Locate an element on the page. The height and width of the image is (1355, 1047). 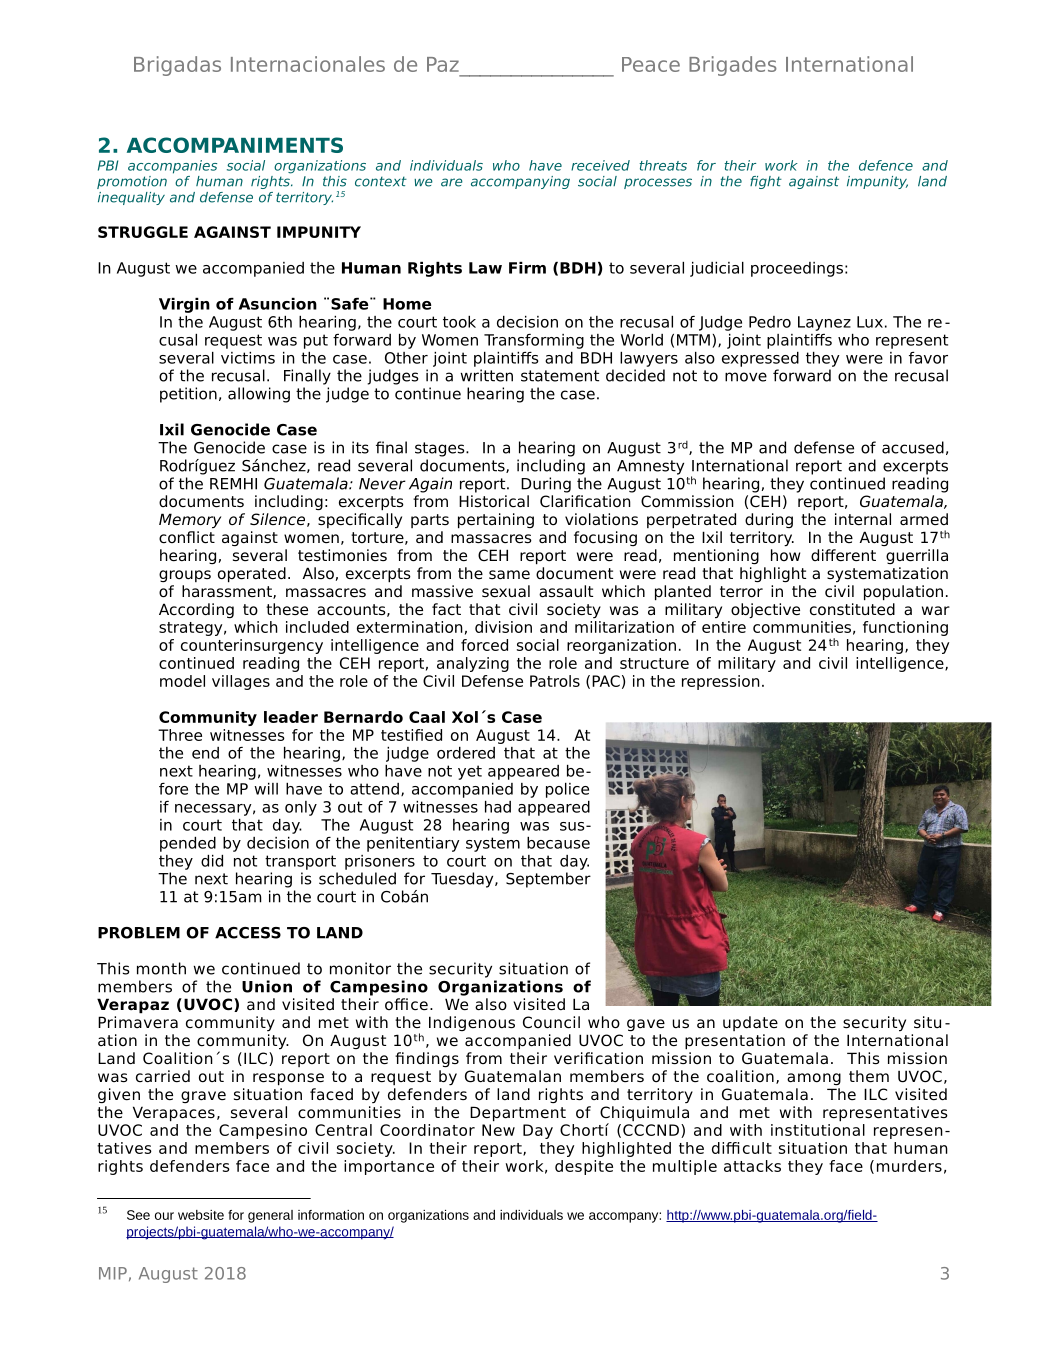
counterinsurgency is located at coordinates (252, 646).
